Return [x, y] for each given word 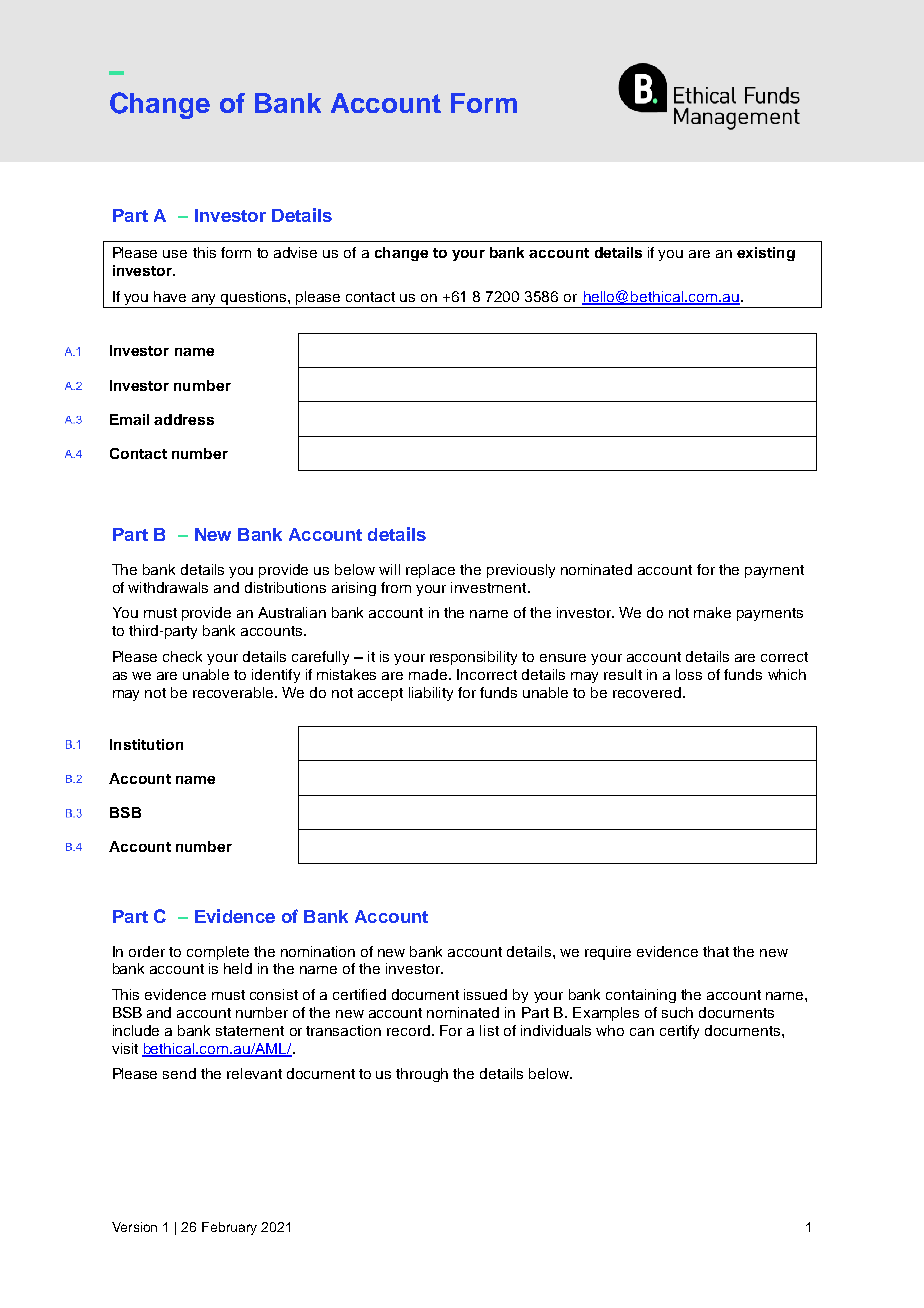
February [229, 1228]
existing [766, 254]
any [204, 301]
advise [295, 252]
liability [431, 694]
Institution [146, 744]
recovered [647, 692]
